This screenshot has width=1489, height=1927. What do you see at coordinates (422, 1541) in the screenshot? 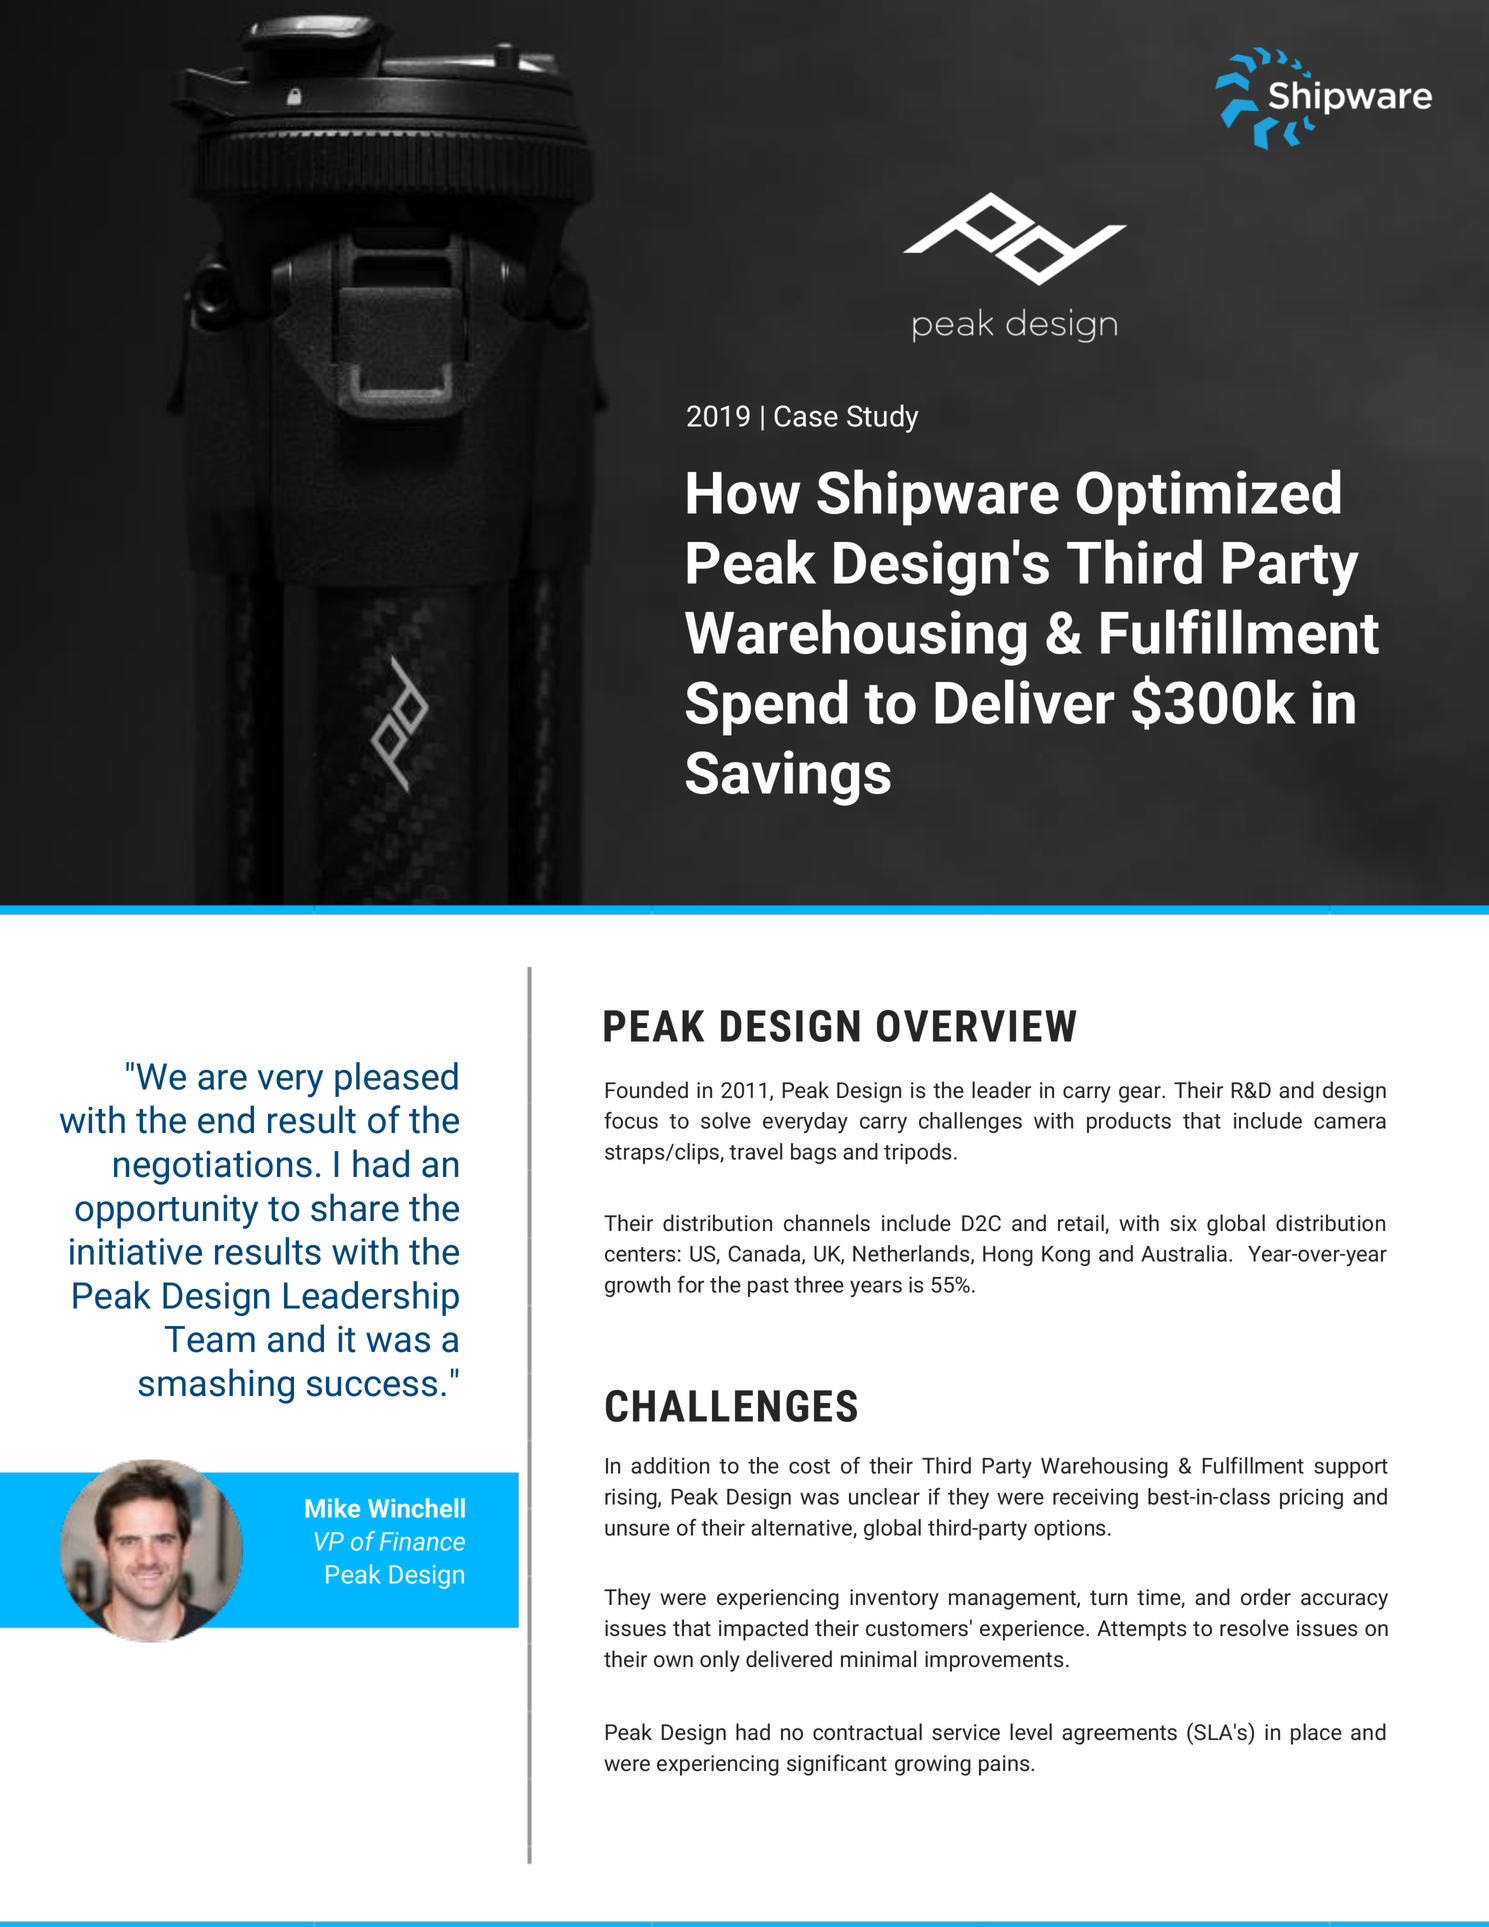
I see `Finance` at bounding box center [422, 1541].
